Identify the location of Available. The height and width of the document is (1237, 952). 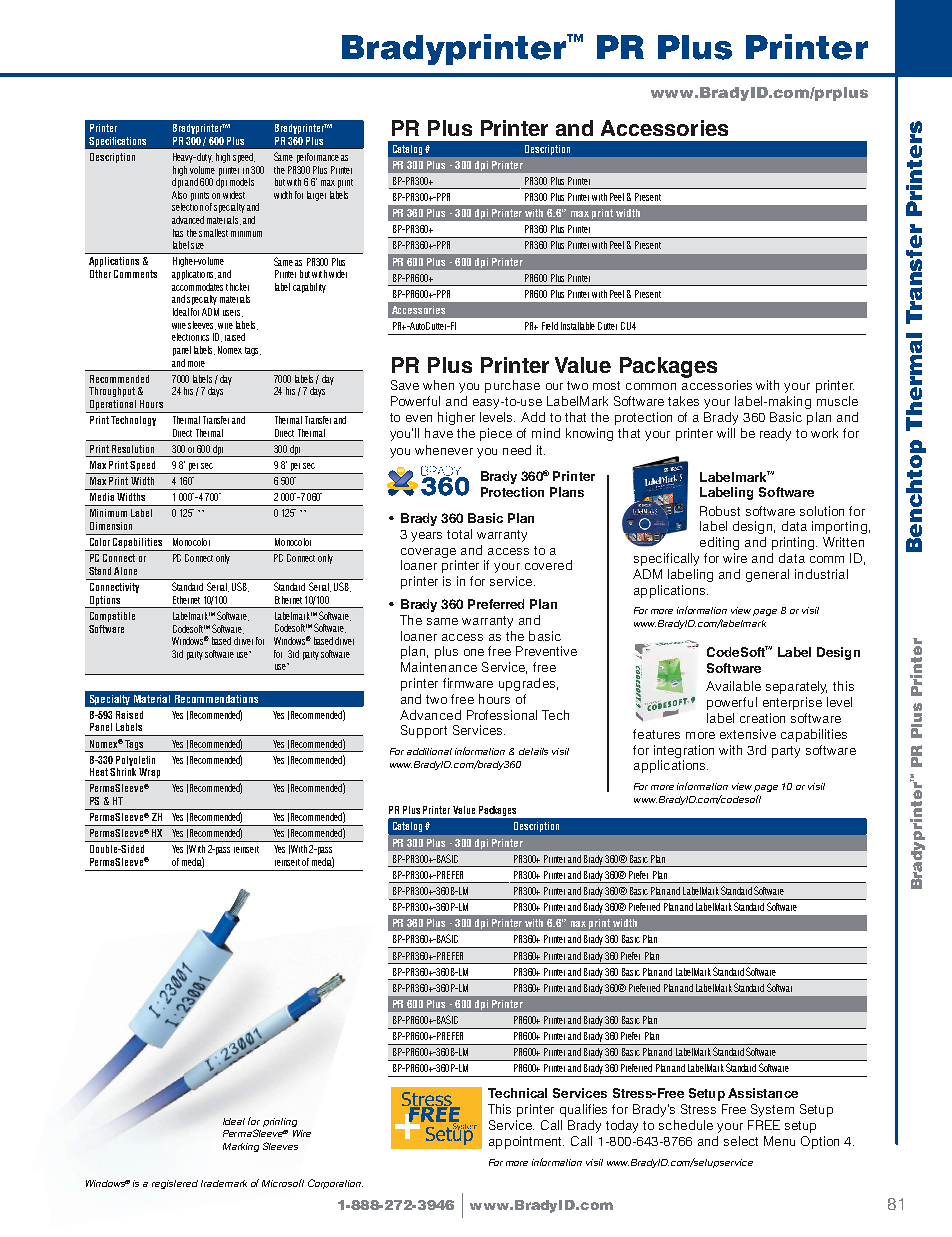
(733, 686).
